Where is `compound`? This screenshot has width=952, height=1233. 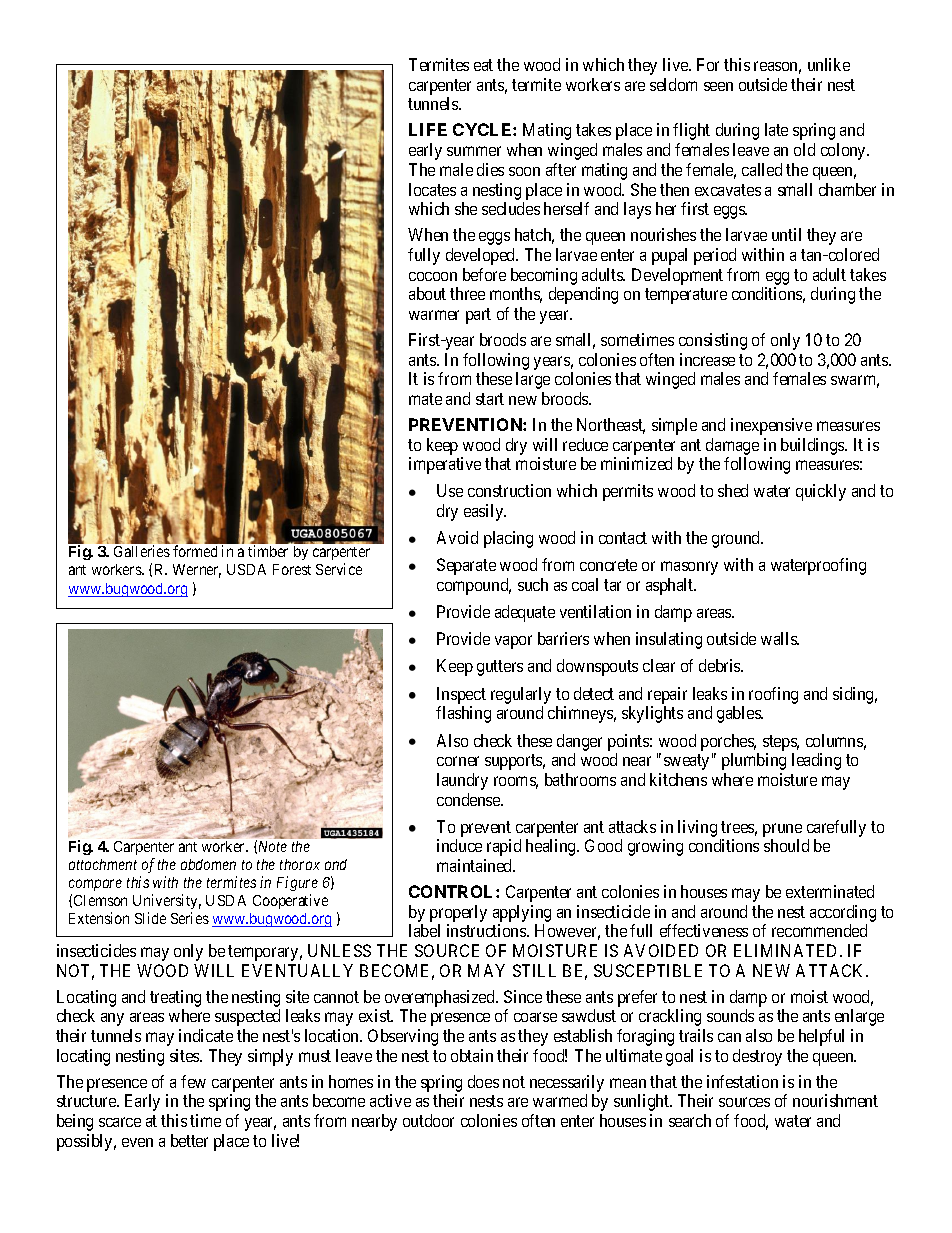
compound is located at coordinates (474, 586).
